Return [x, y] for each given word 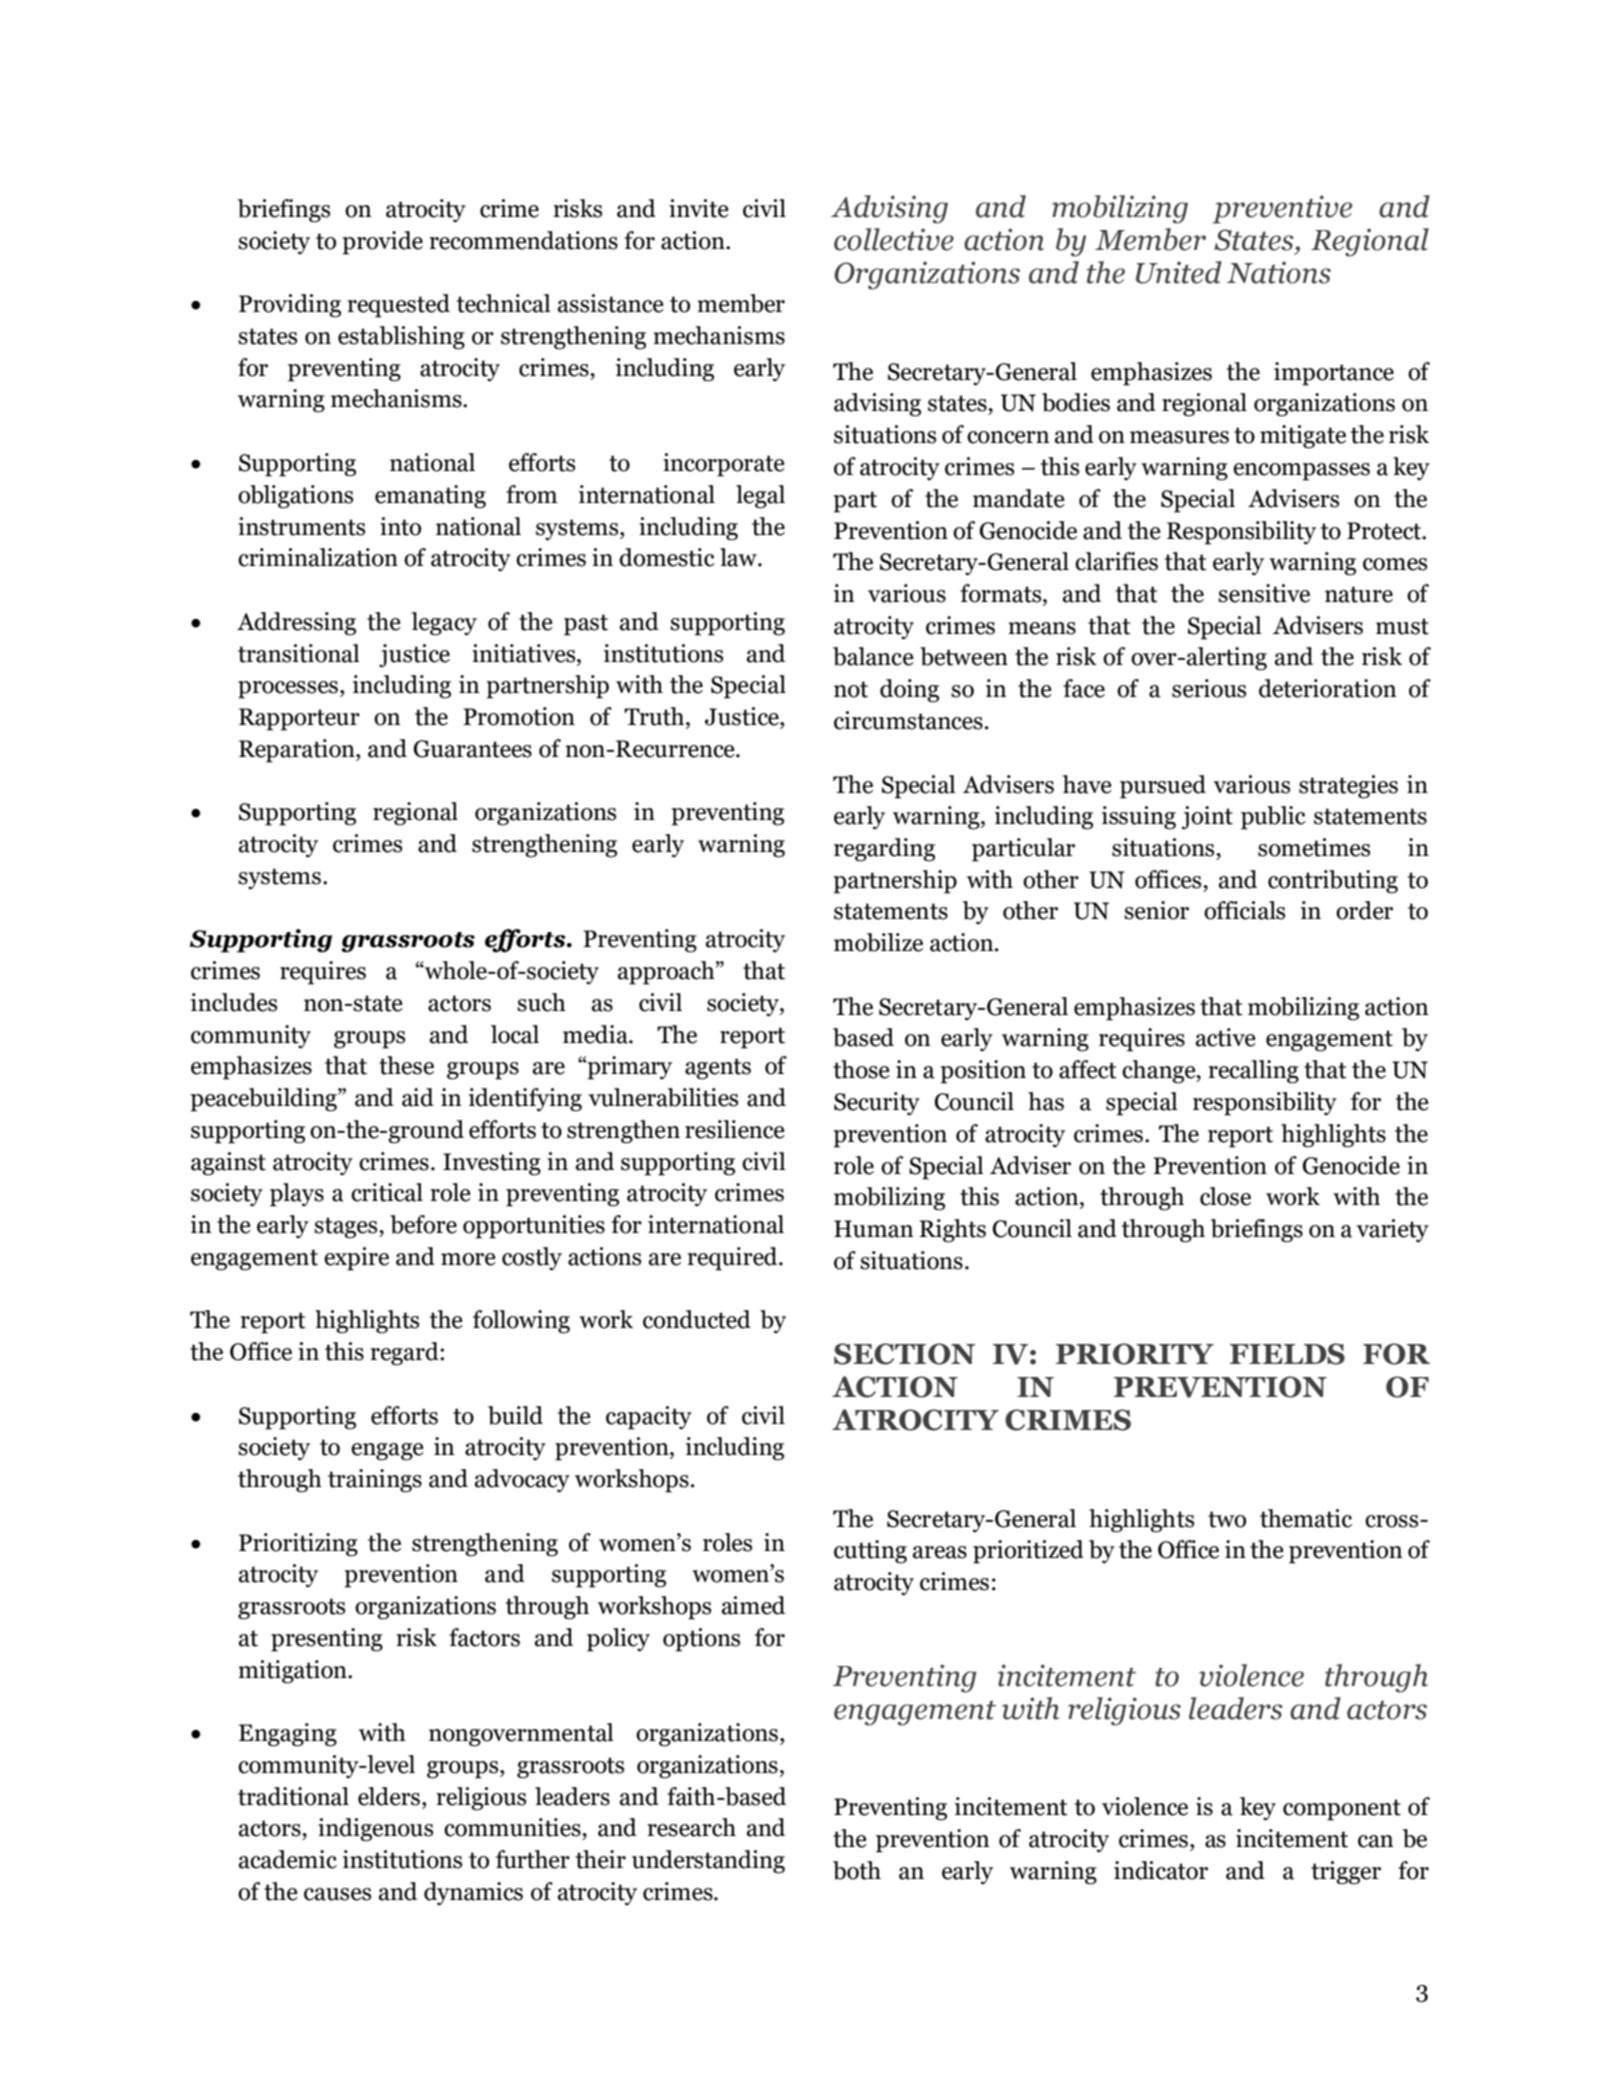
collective [894, 239]
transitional [299, 653]
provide [382, 243]
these [406, 1065]
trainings [375, 1481]
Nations [1279, 272]
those [861, 1069]
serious [1209, 688]
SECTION [904, 1354]
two [1227, 1519]
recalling [1253, 1072]
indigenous [375, 1830]
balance [873, 656]
